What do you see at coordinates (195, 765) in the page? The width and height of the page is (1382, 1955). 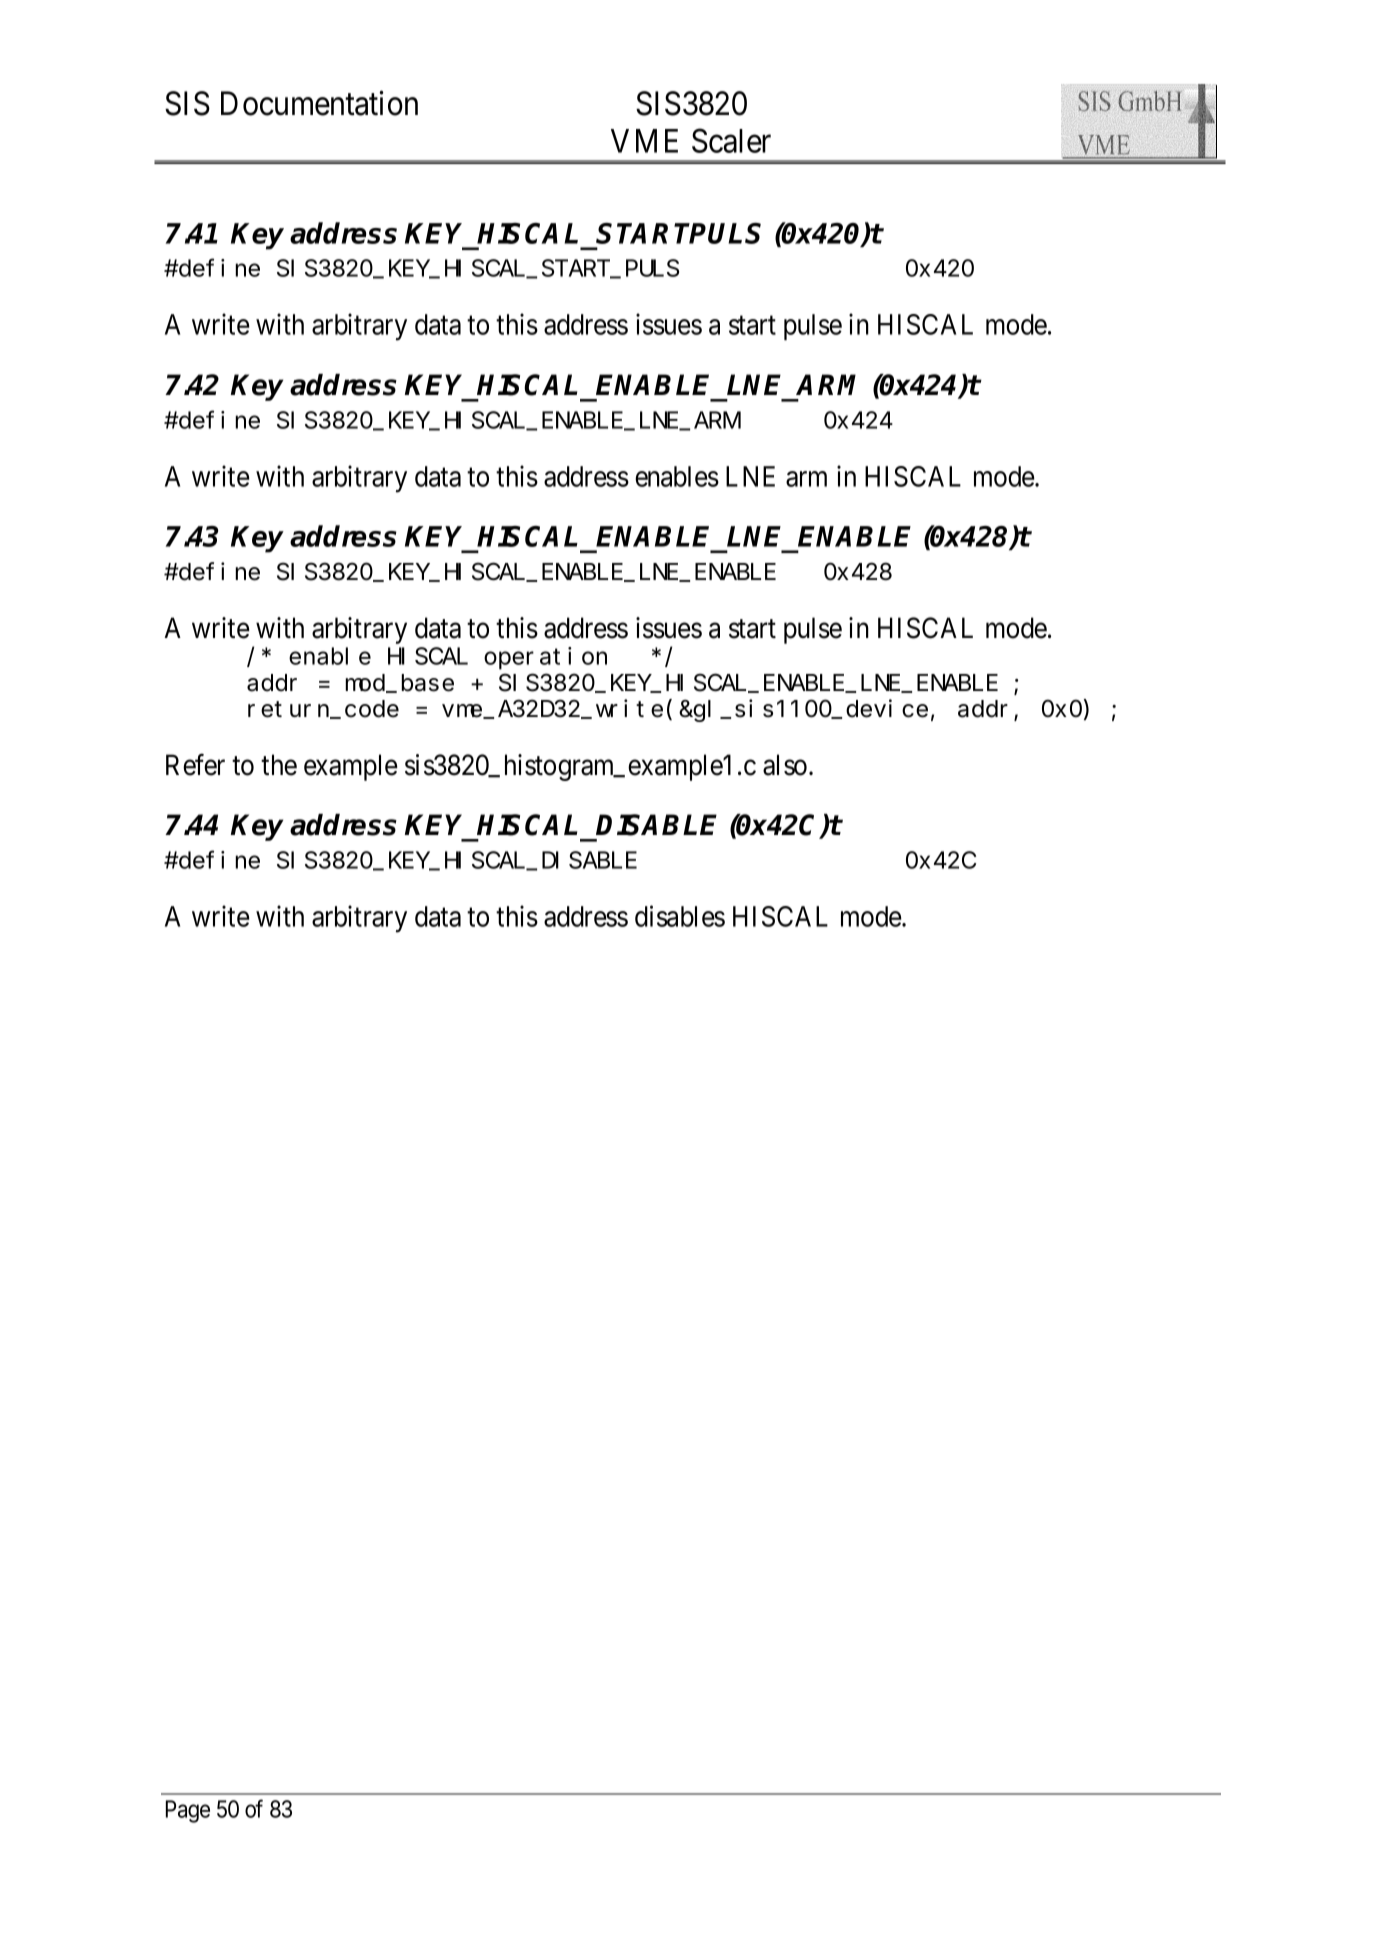 I see `Refer` at bounding box center [195, 765].
